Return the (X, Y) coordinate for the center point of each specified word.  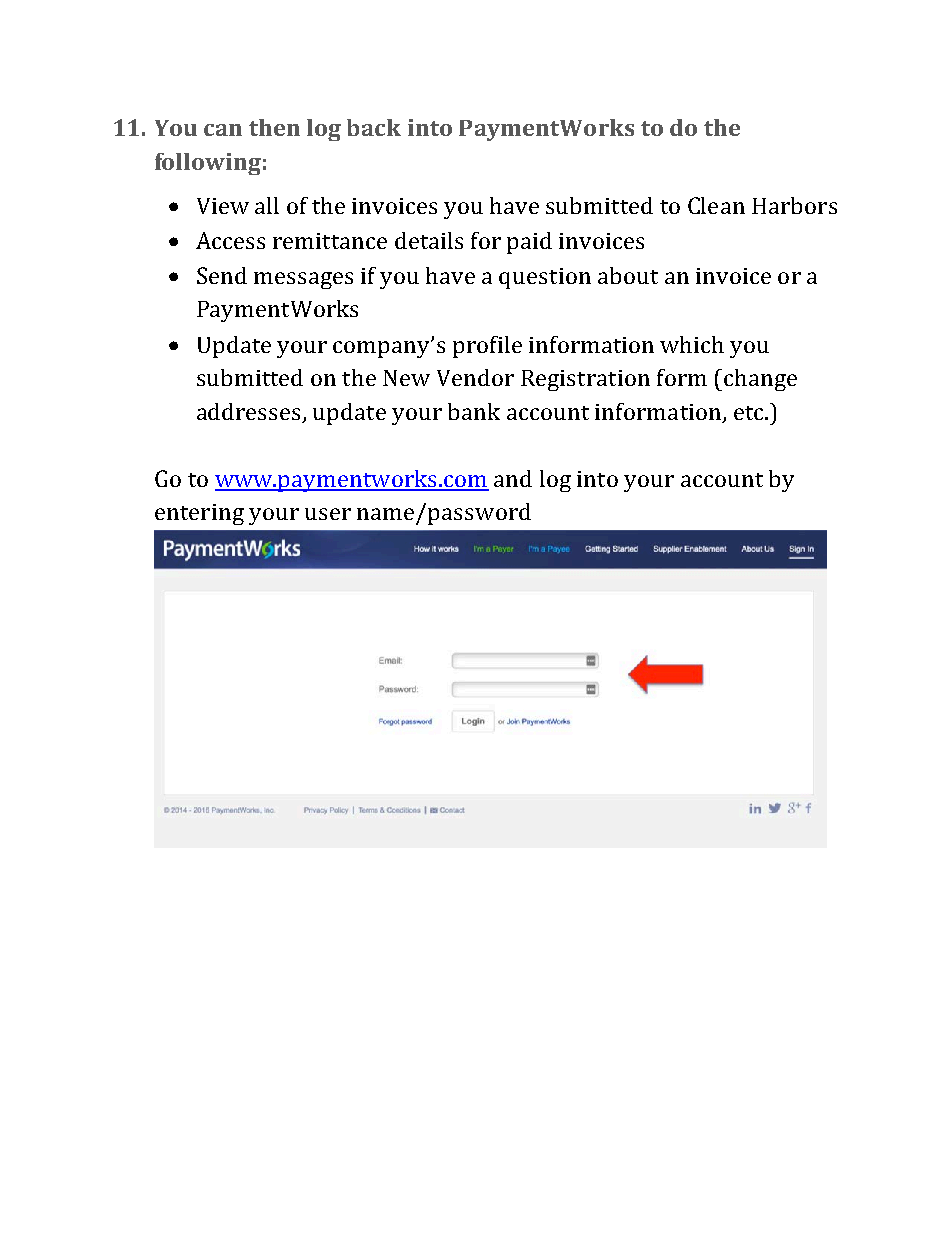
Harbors (794, 205)
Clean (716, 205)
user (328, 514)
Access (230, 240)
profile (487, 347)
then (274, 127)
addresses (248, 411)
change (760, 380)
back (374, 127)
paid (529, 243)
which (692, 344)
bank (474, 411)
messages (303, 280)
